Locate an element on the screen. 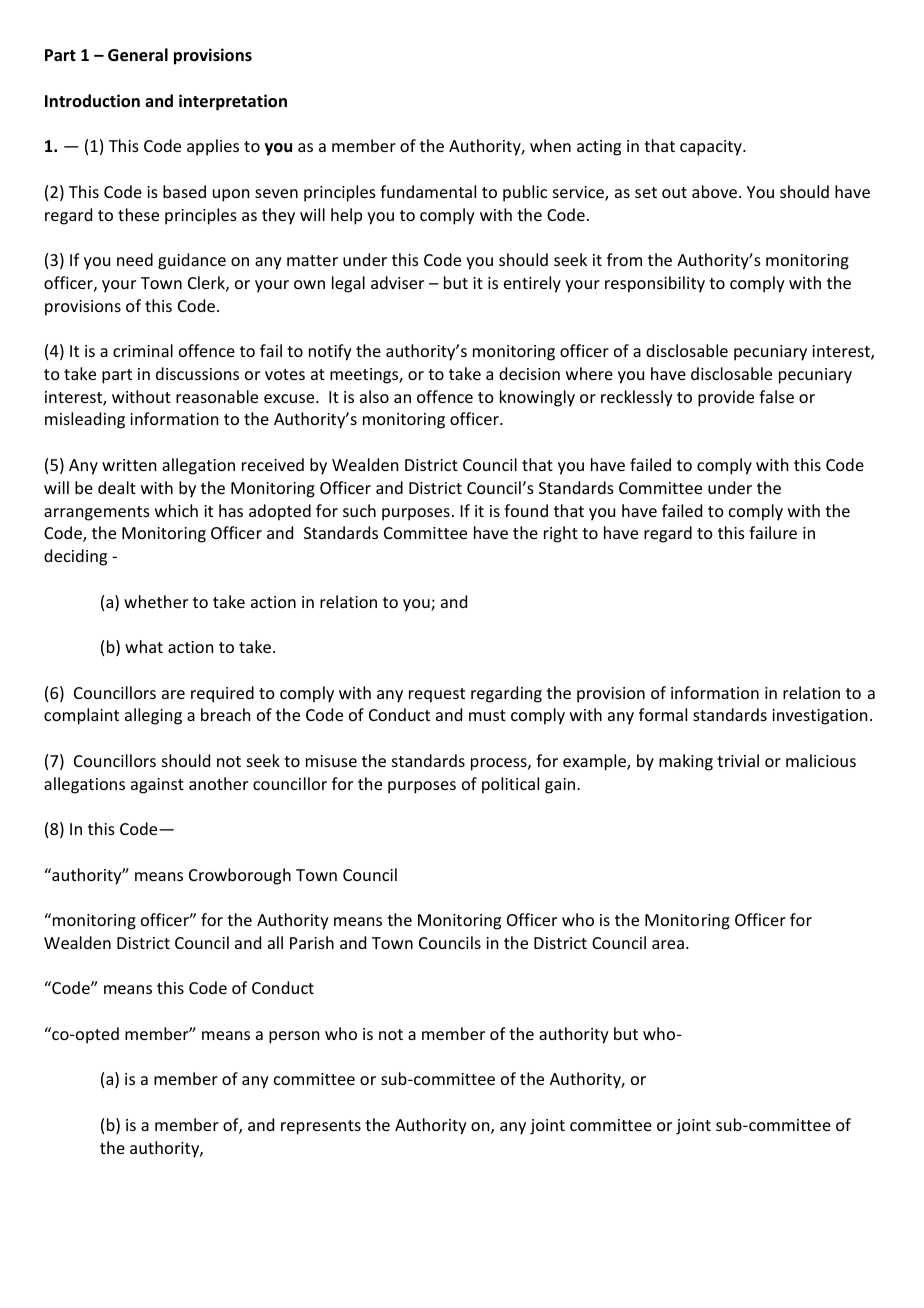  capacity is located at coordinates (712, 148).
